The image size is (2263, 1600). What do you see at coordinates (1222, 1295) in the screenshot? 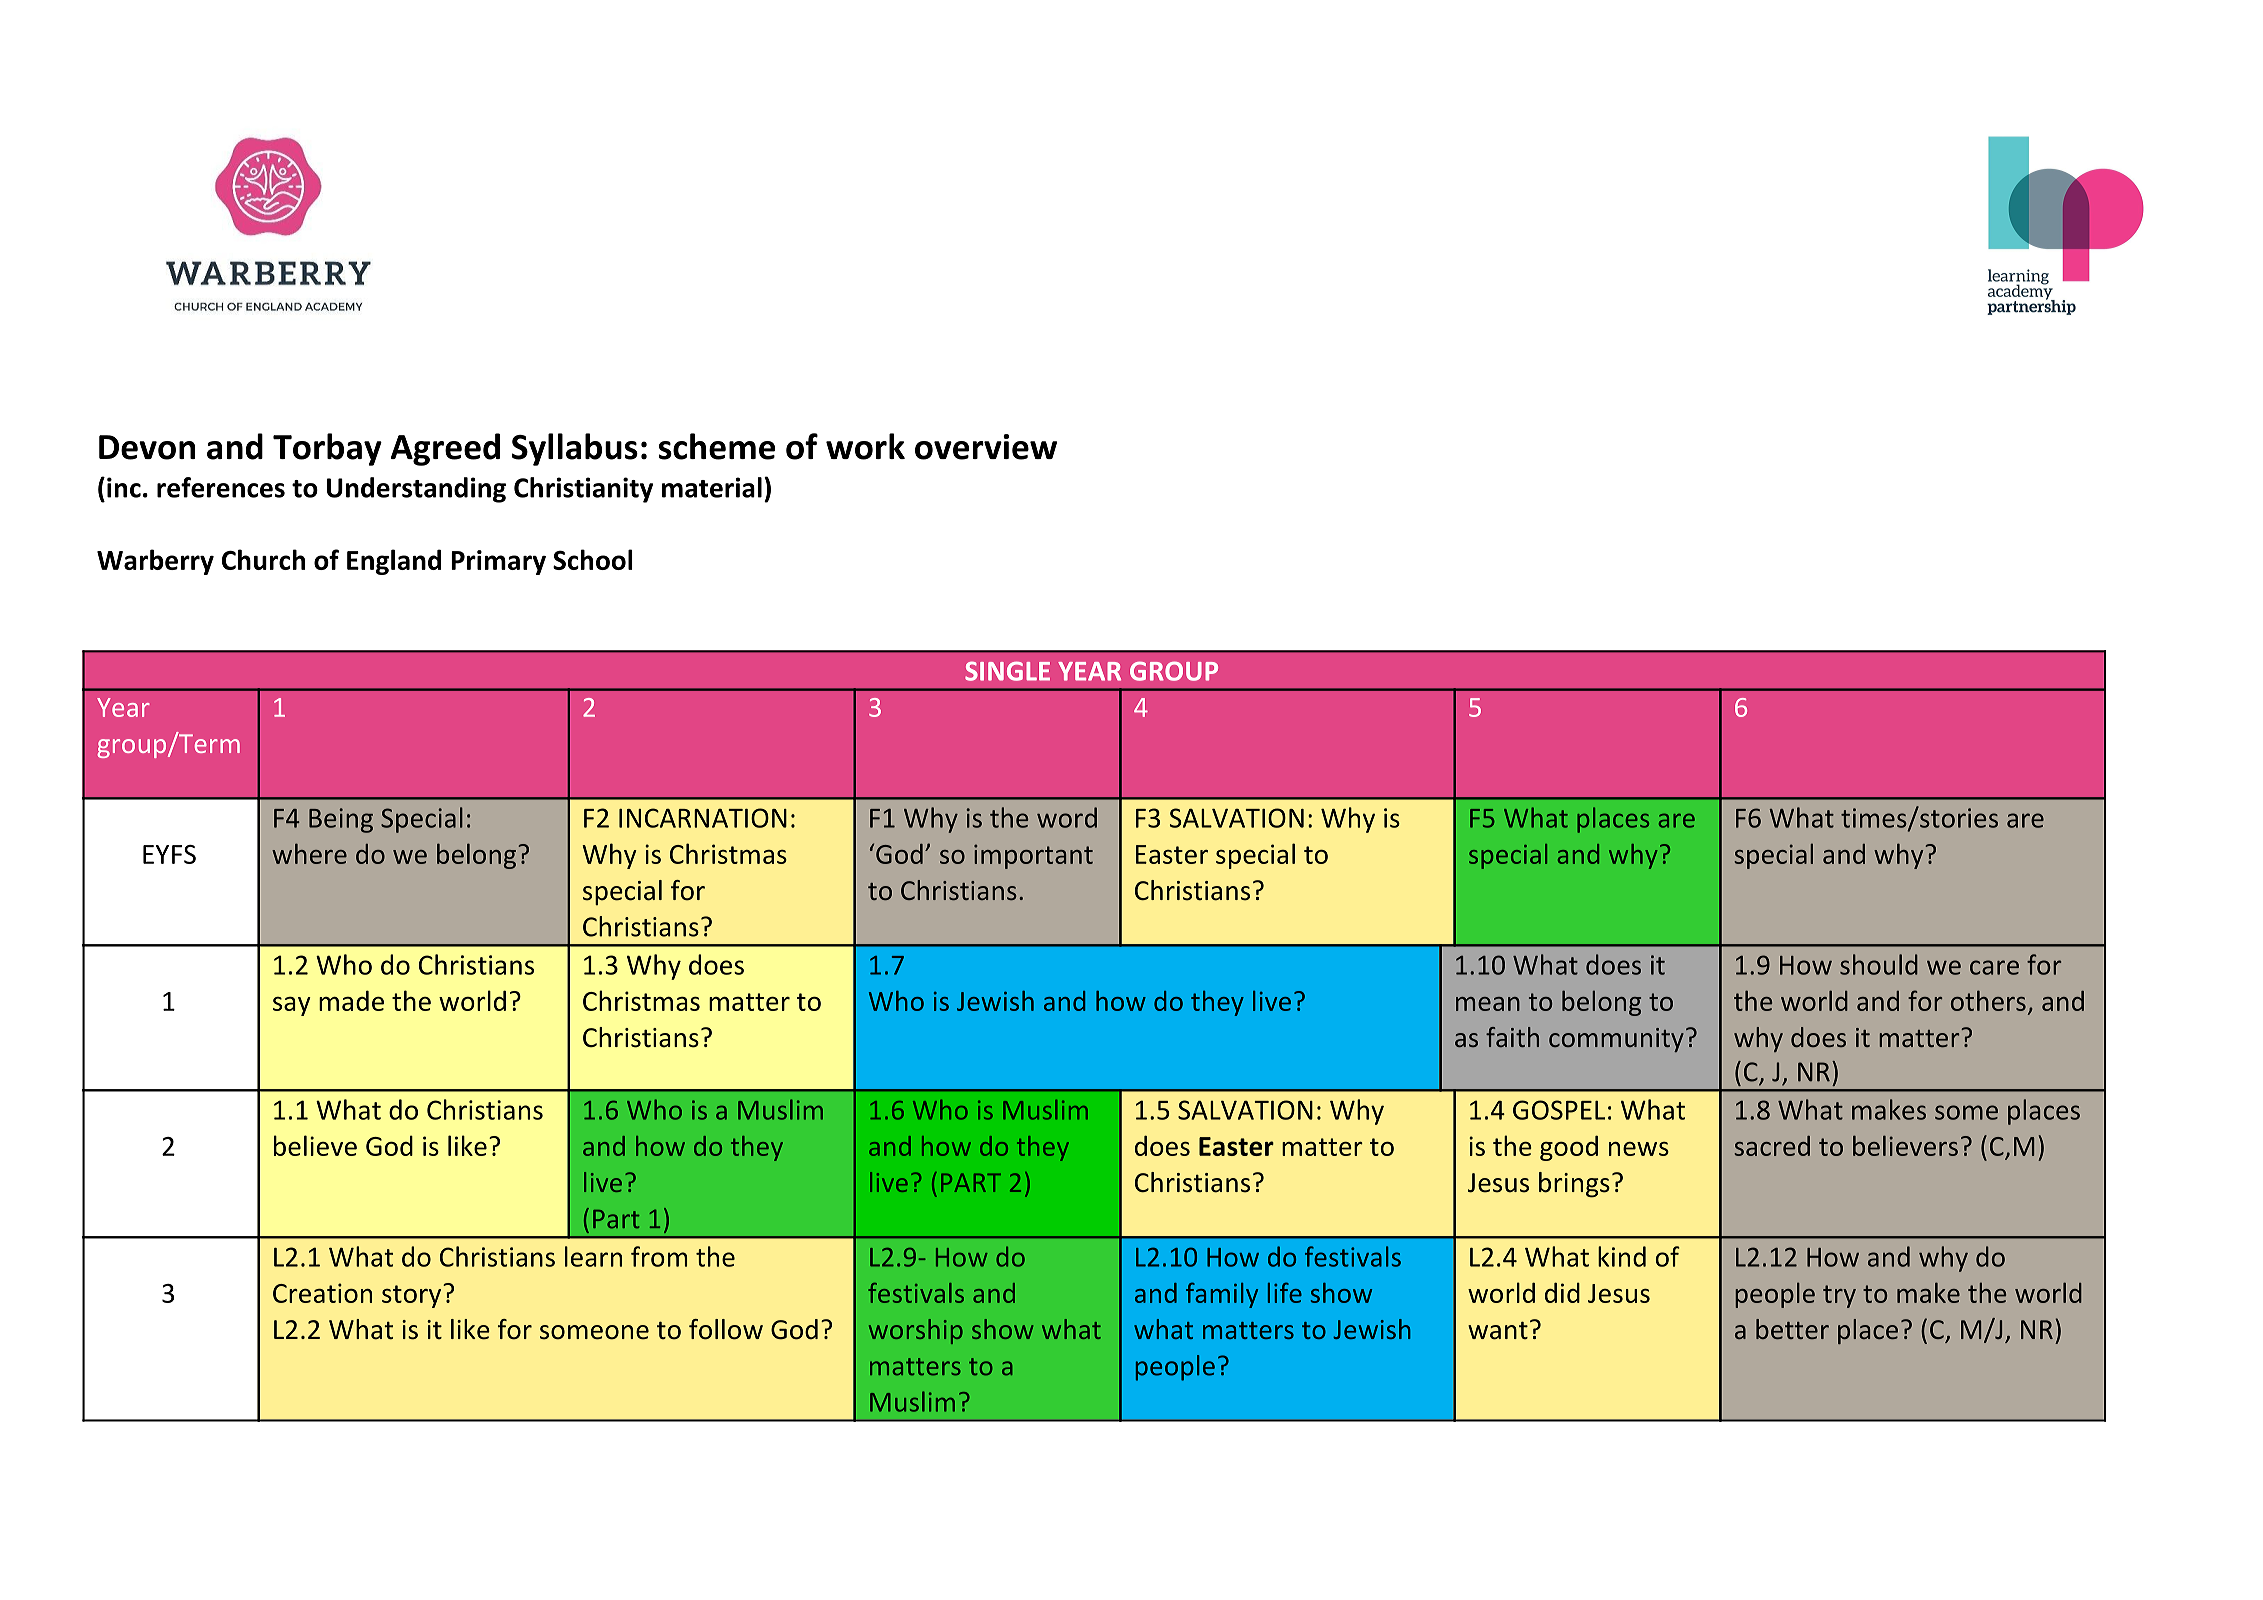
I see `family` at bounding box center [1222, 1295].
